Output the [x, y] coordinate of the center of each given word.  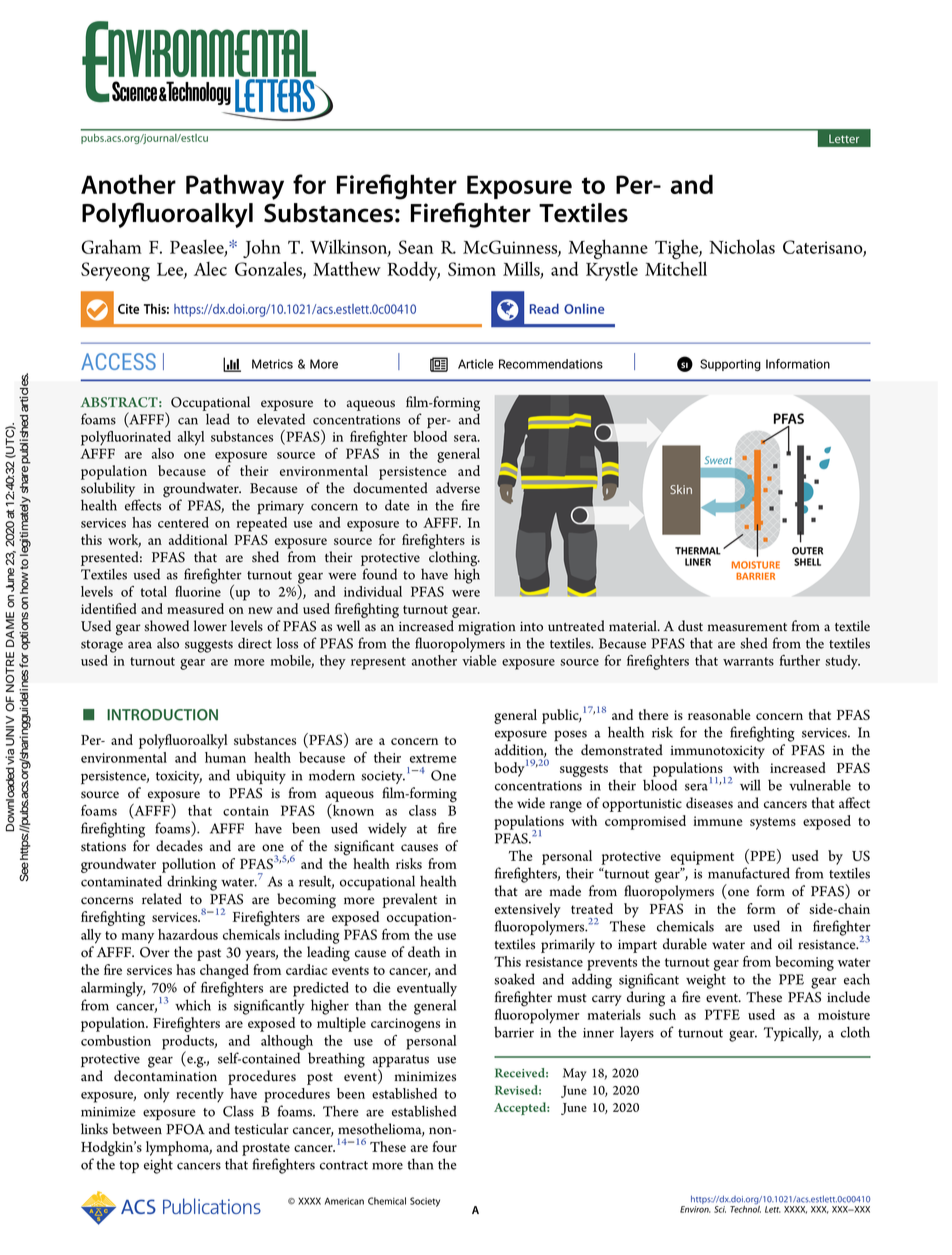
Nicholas [742, 246]
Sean [415, 247]
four [444, 1146]
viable [479, 660]
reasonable [719, 714]
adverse [458, 488]
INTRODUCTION [162, 715]
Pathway [235, 187]
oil [785, 944]
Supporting [730, 365]
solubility [108, 491]
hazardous [188, 934]
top [129, 1167]
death [424, 952]
